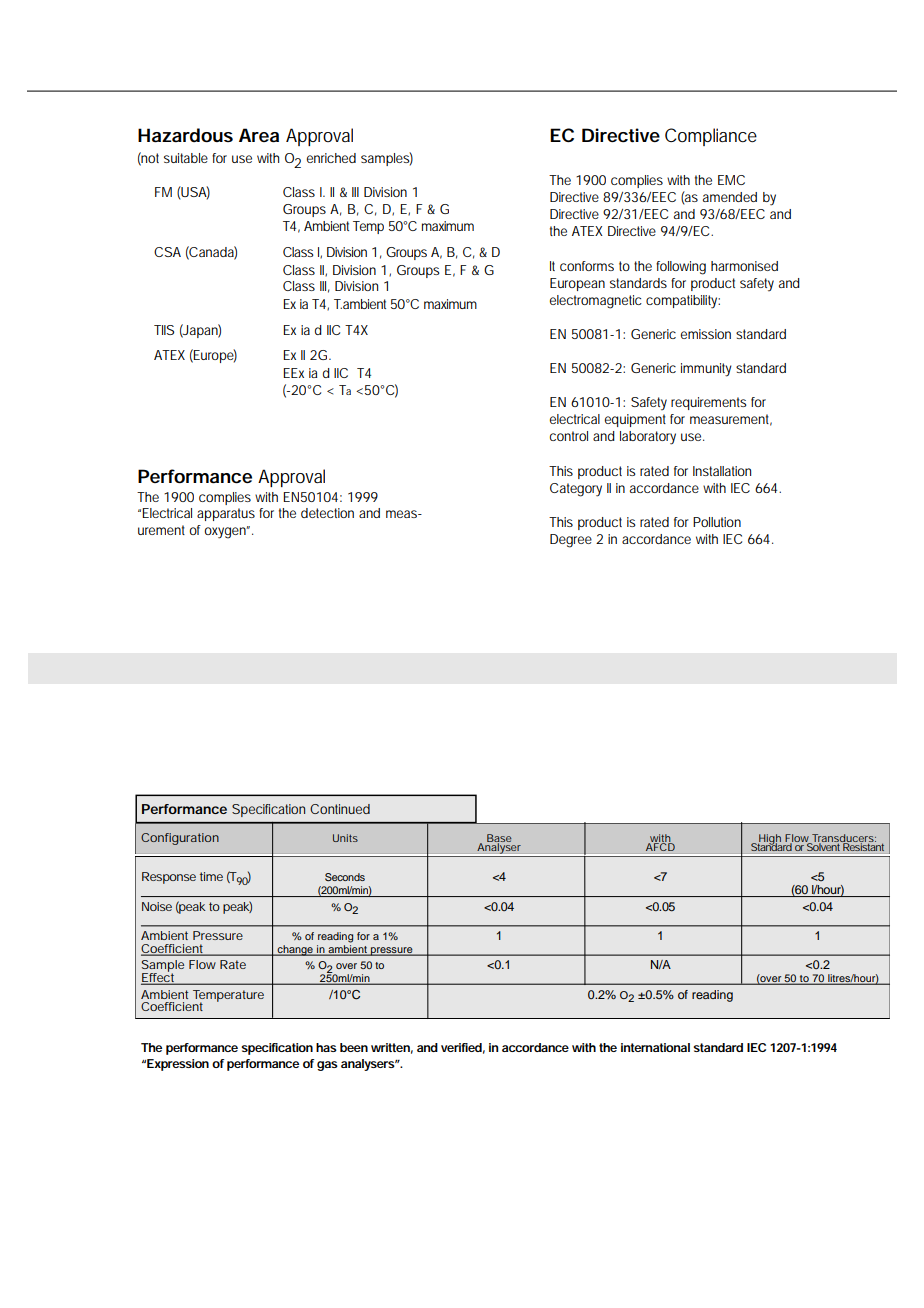 The height and width of the screenshot is (1308, 924). What do you see at coordinates (226, 514) in the screenshot?
I see `apparatus` at bounding box center [226, 514].
